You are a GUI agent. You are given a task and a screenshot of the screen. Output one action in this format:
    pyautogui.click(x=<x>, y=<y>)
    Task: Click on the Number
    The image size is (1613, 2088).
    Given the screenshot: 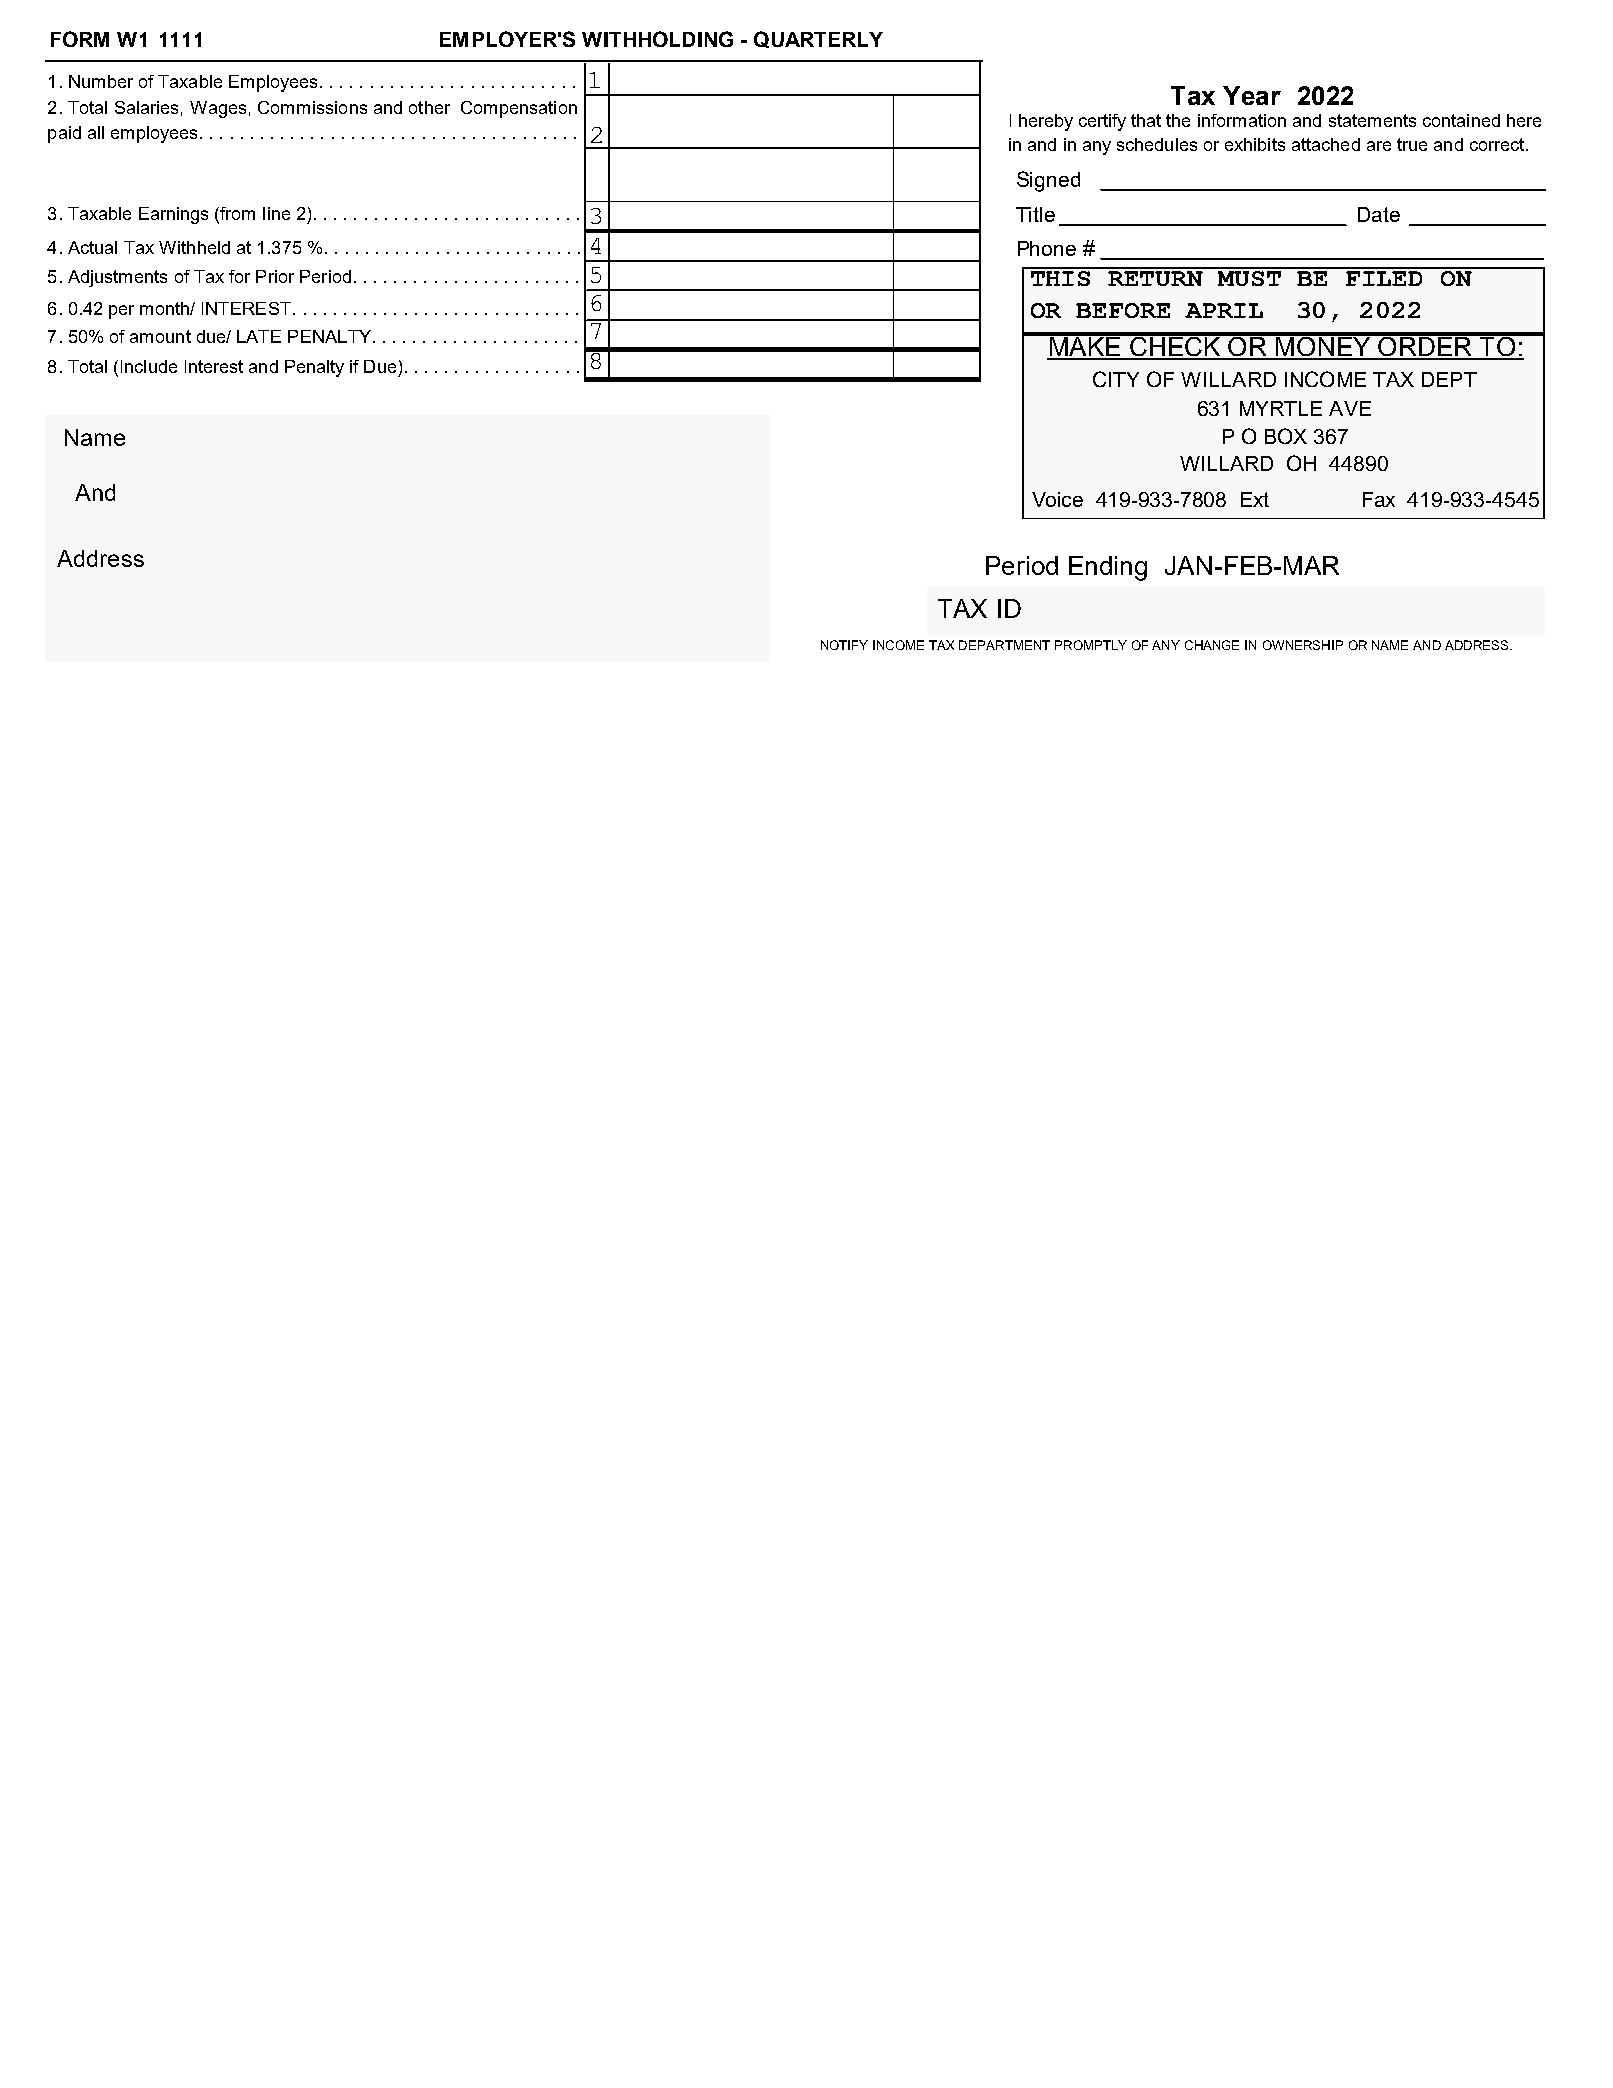 What is the action you would take?
    pyautogui.click(x=101, y=81)
